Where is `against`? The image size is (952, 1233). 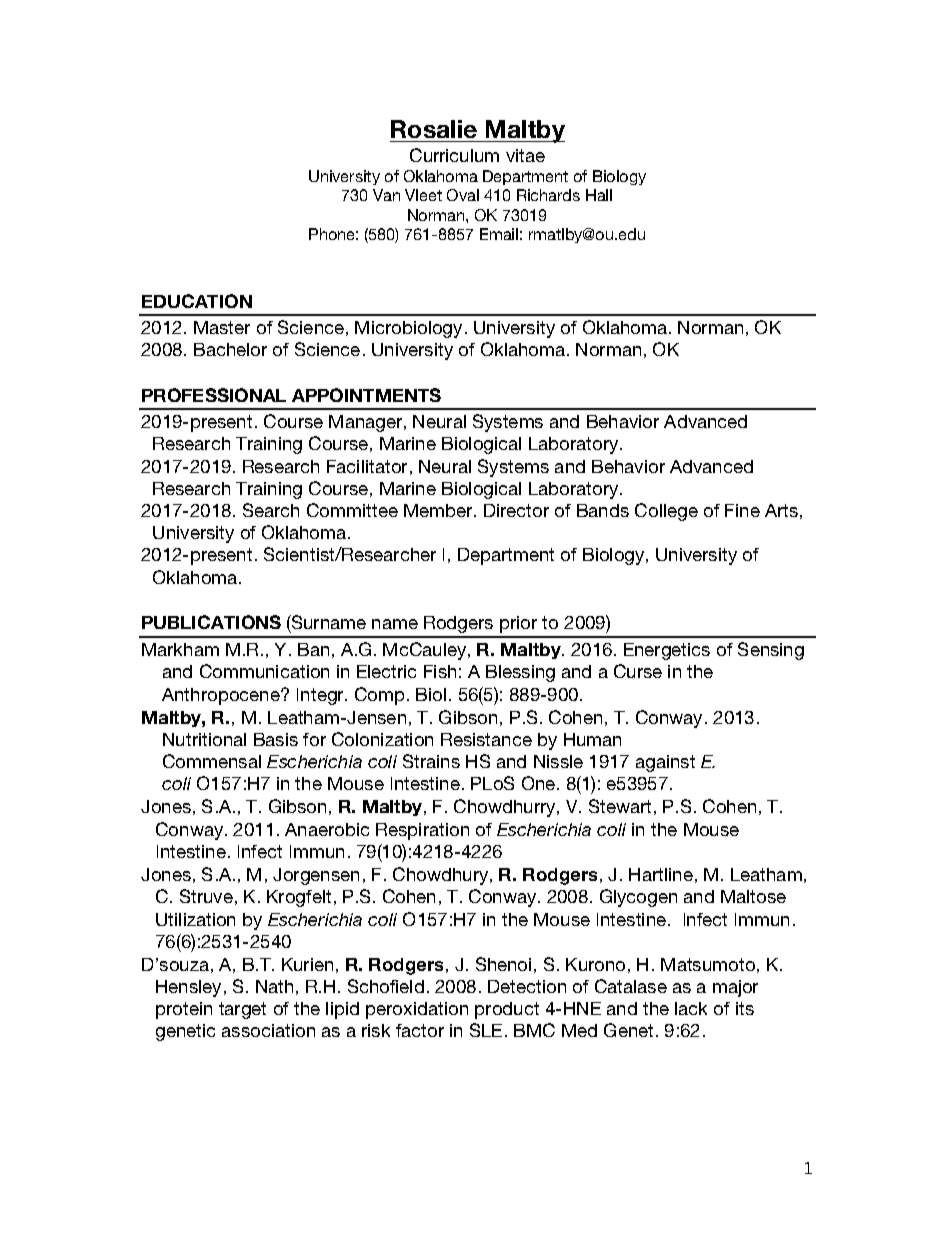 against is located at coordinates (665, 763).
